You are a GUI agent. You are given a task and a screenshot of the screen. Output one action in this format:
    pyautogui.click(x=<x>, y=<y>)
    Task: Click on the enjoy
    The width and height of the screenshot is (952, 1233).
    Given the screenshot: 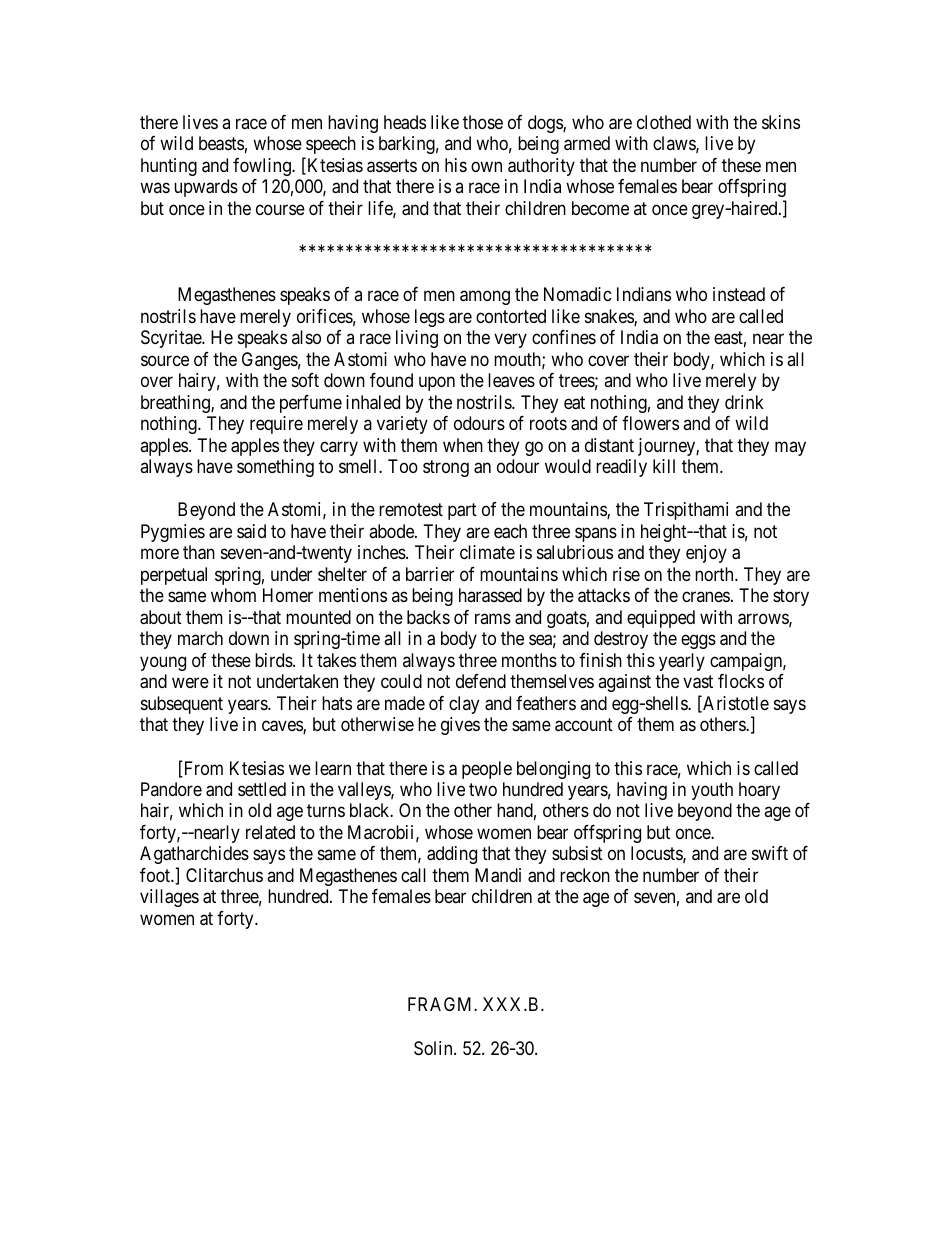 What is the action you would take?
    pyautogui.click(x=706, y=554)
